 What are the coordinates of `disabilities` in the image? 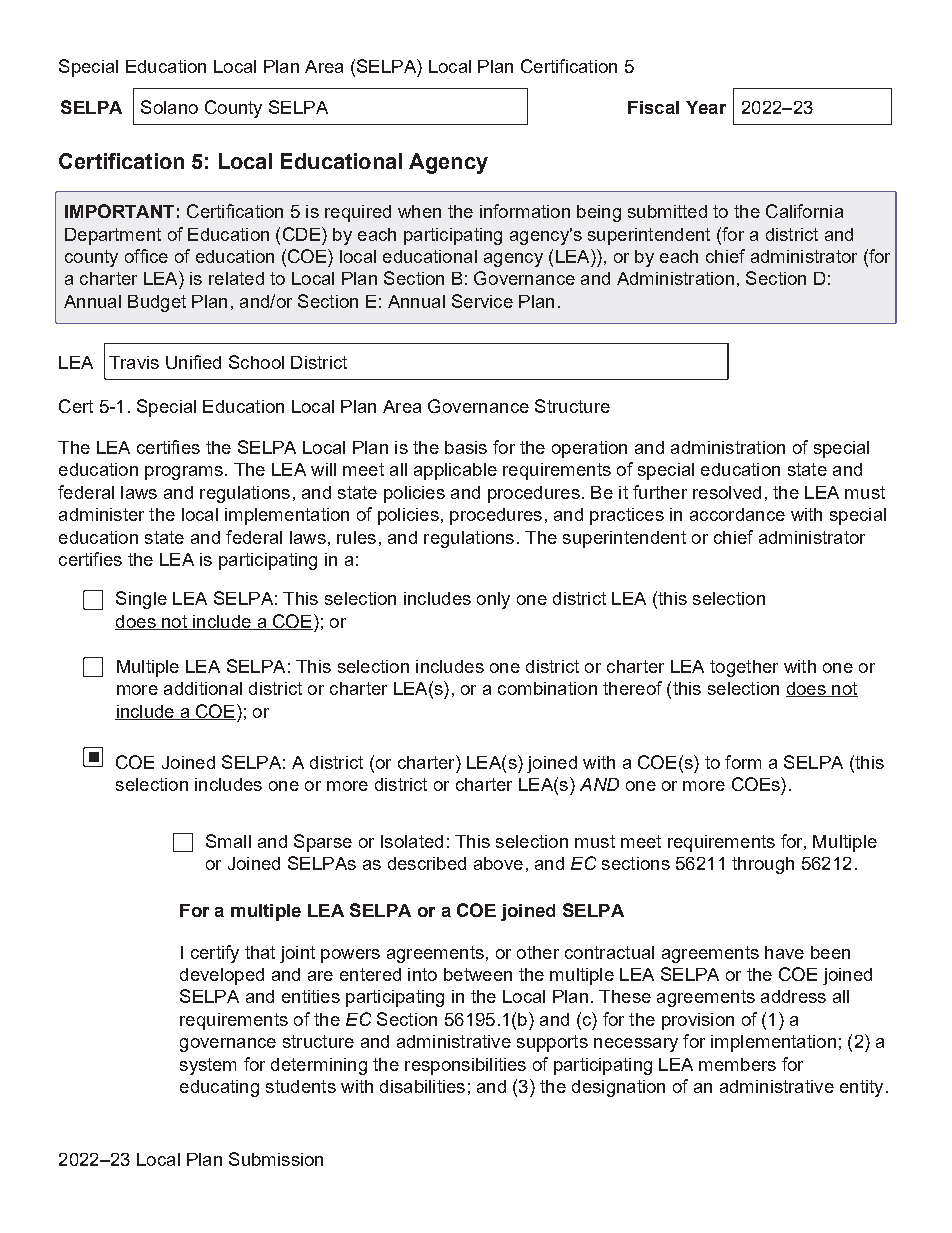 It's located at (422, 1086).
